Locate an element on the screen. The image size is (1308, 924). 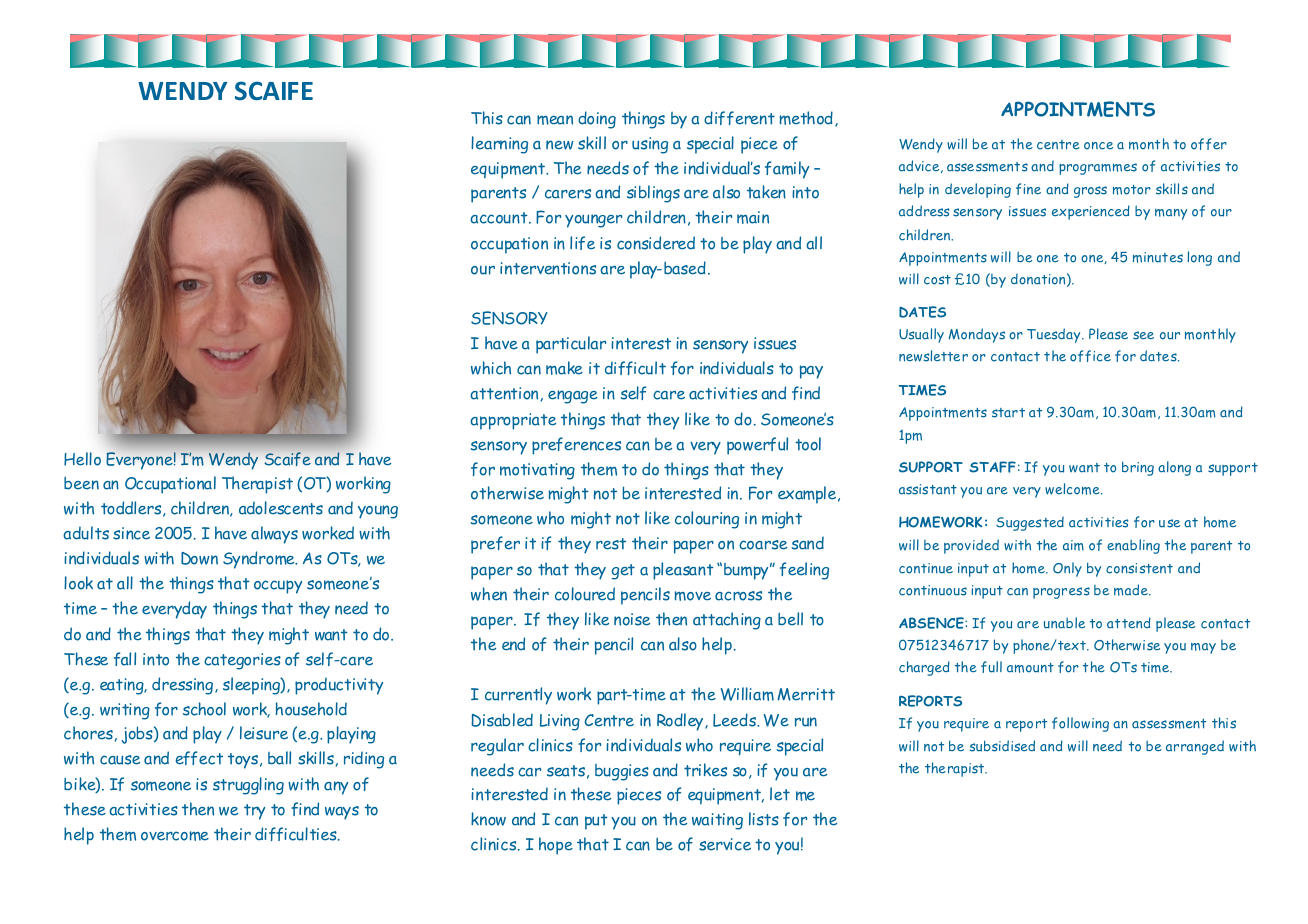
overcome is located at coordinates (175, 836).
